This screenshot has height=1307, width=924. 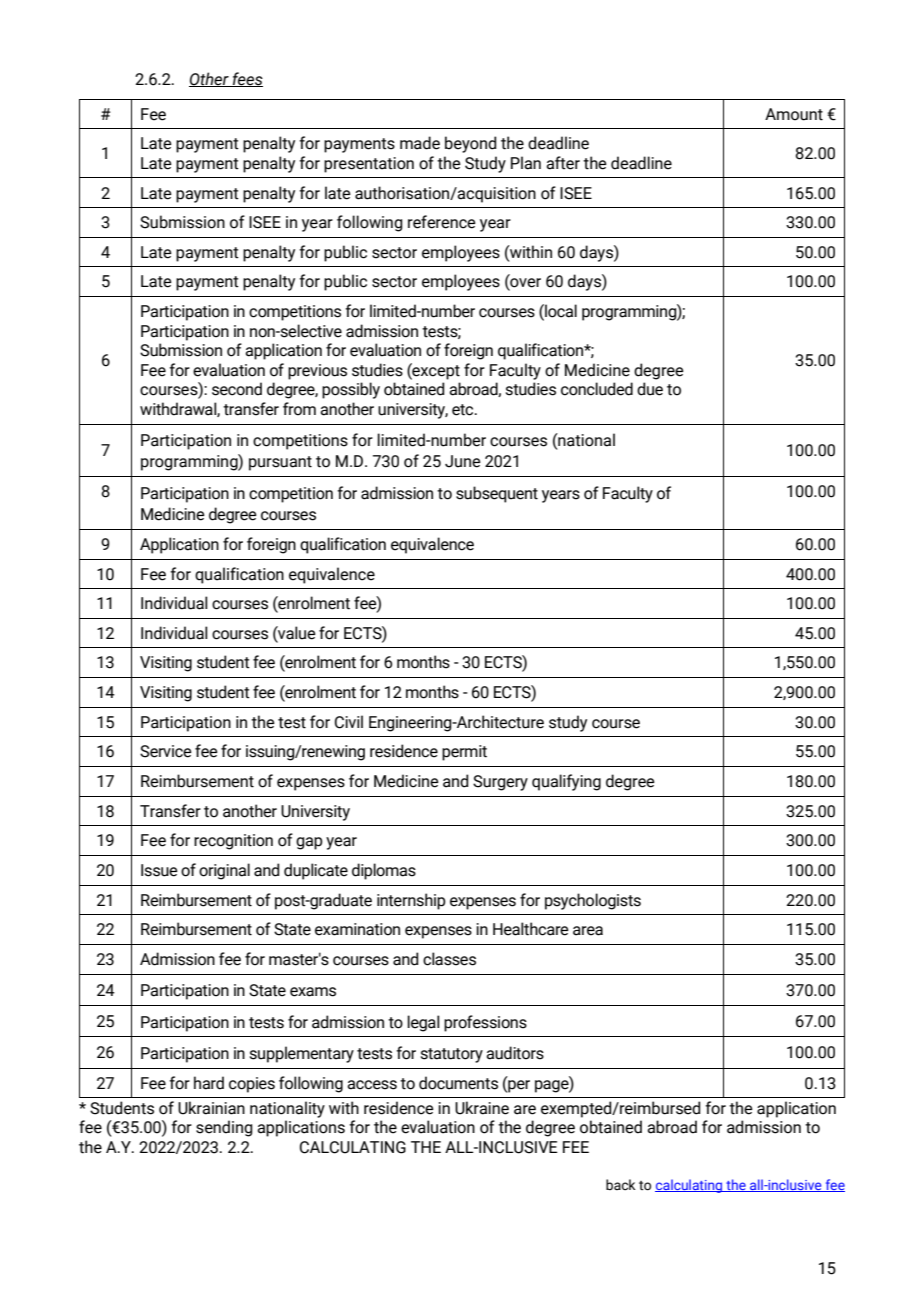 What do you see at coordinates (224, 871) in the screenshot?
I see `original` at bounding box center [224, 871].
